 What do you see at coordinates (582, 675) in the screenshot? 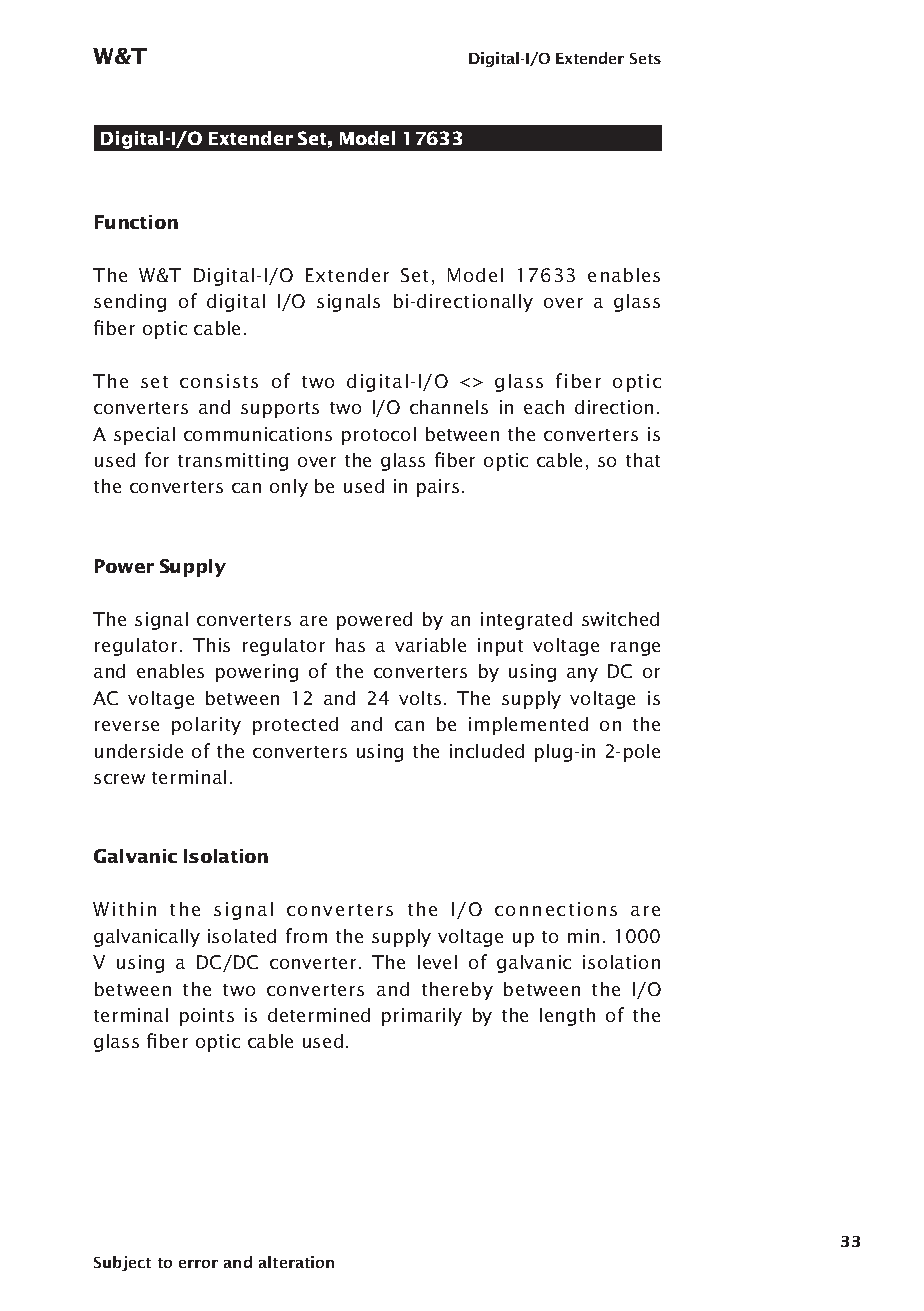
I see `any` at bounding box center [582, 675].
